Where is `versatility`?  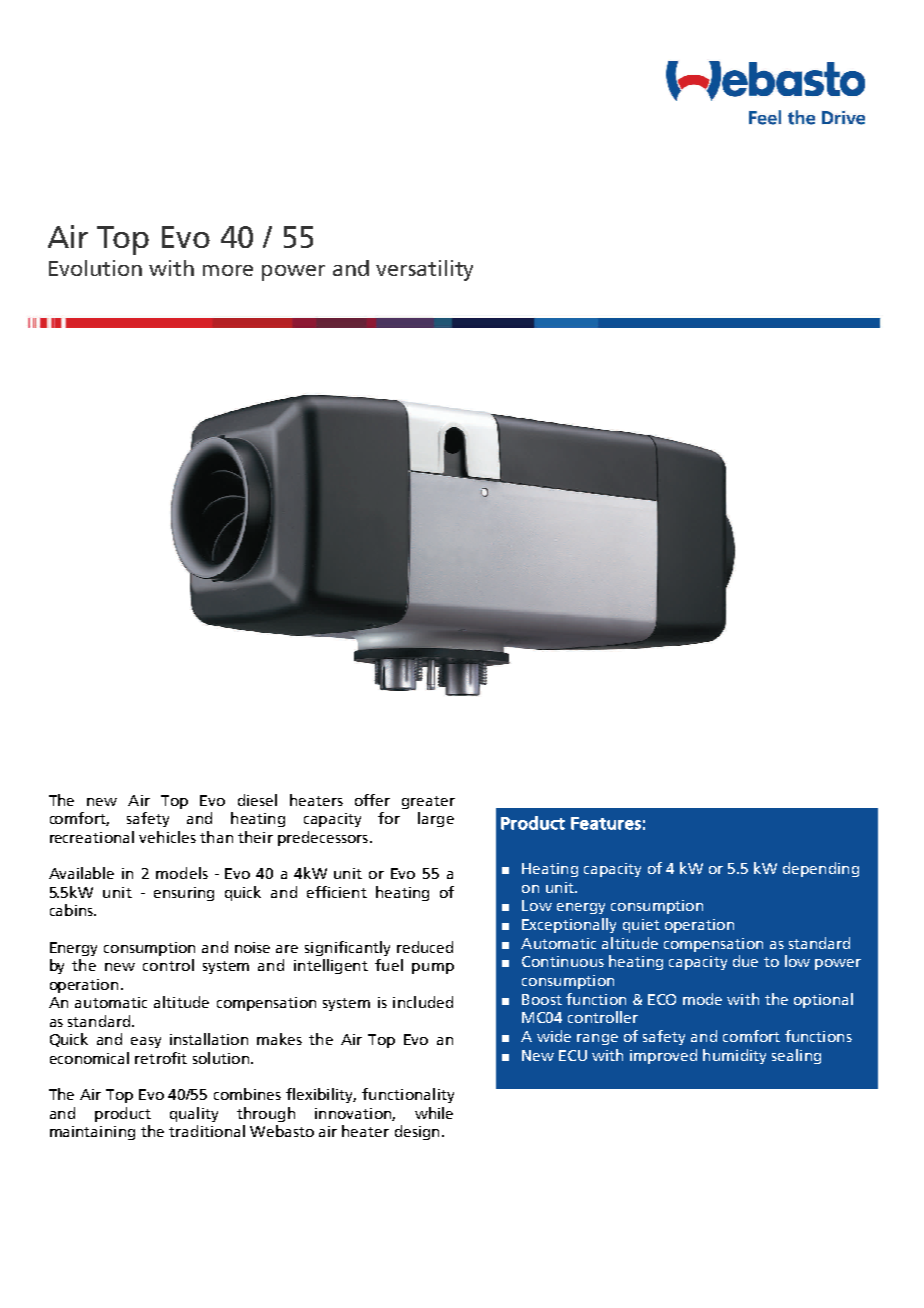
versatility is located at coordinates (424, 270).
